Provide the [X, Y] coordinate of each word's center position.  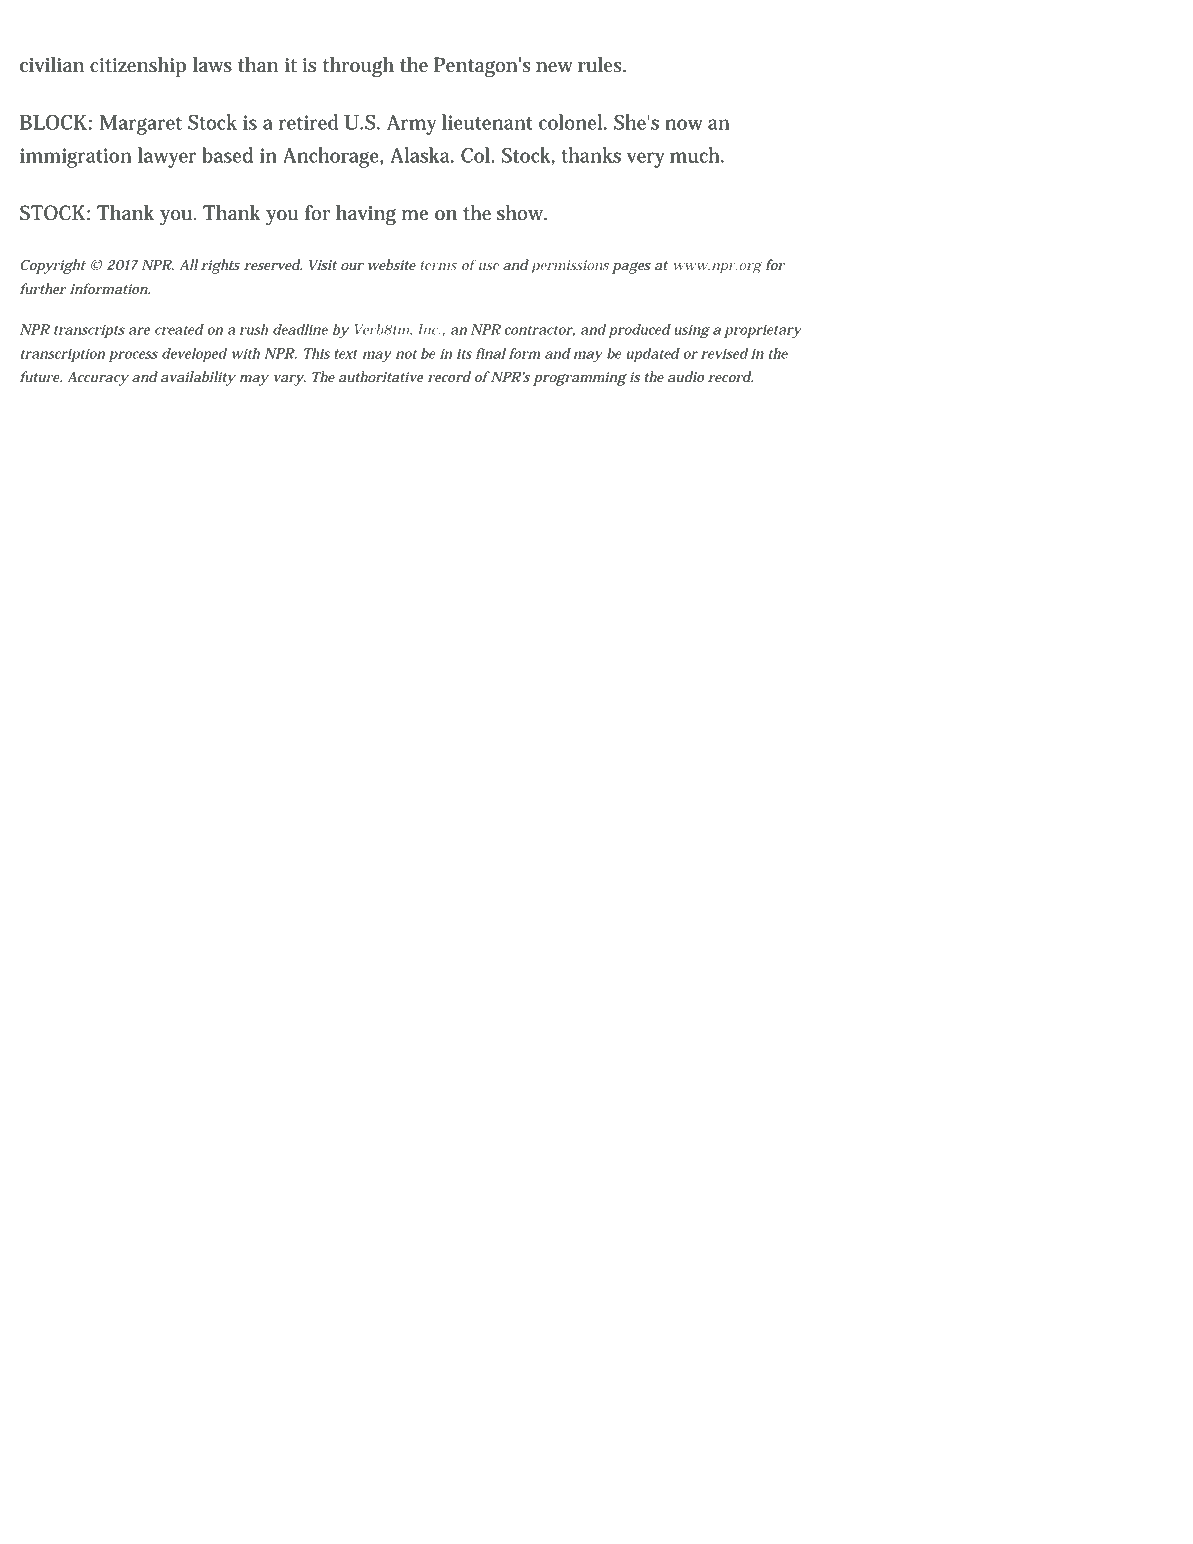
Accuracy [98, 378]
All [188, 264]
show [521, 213]
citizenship [138, 67]
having [366, 215]
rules [601, 65]
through [358, 67]
